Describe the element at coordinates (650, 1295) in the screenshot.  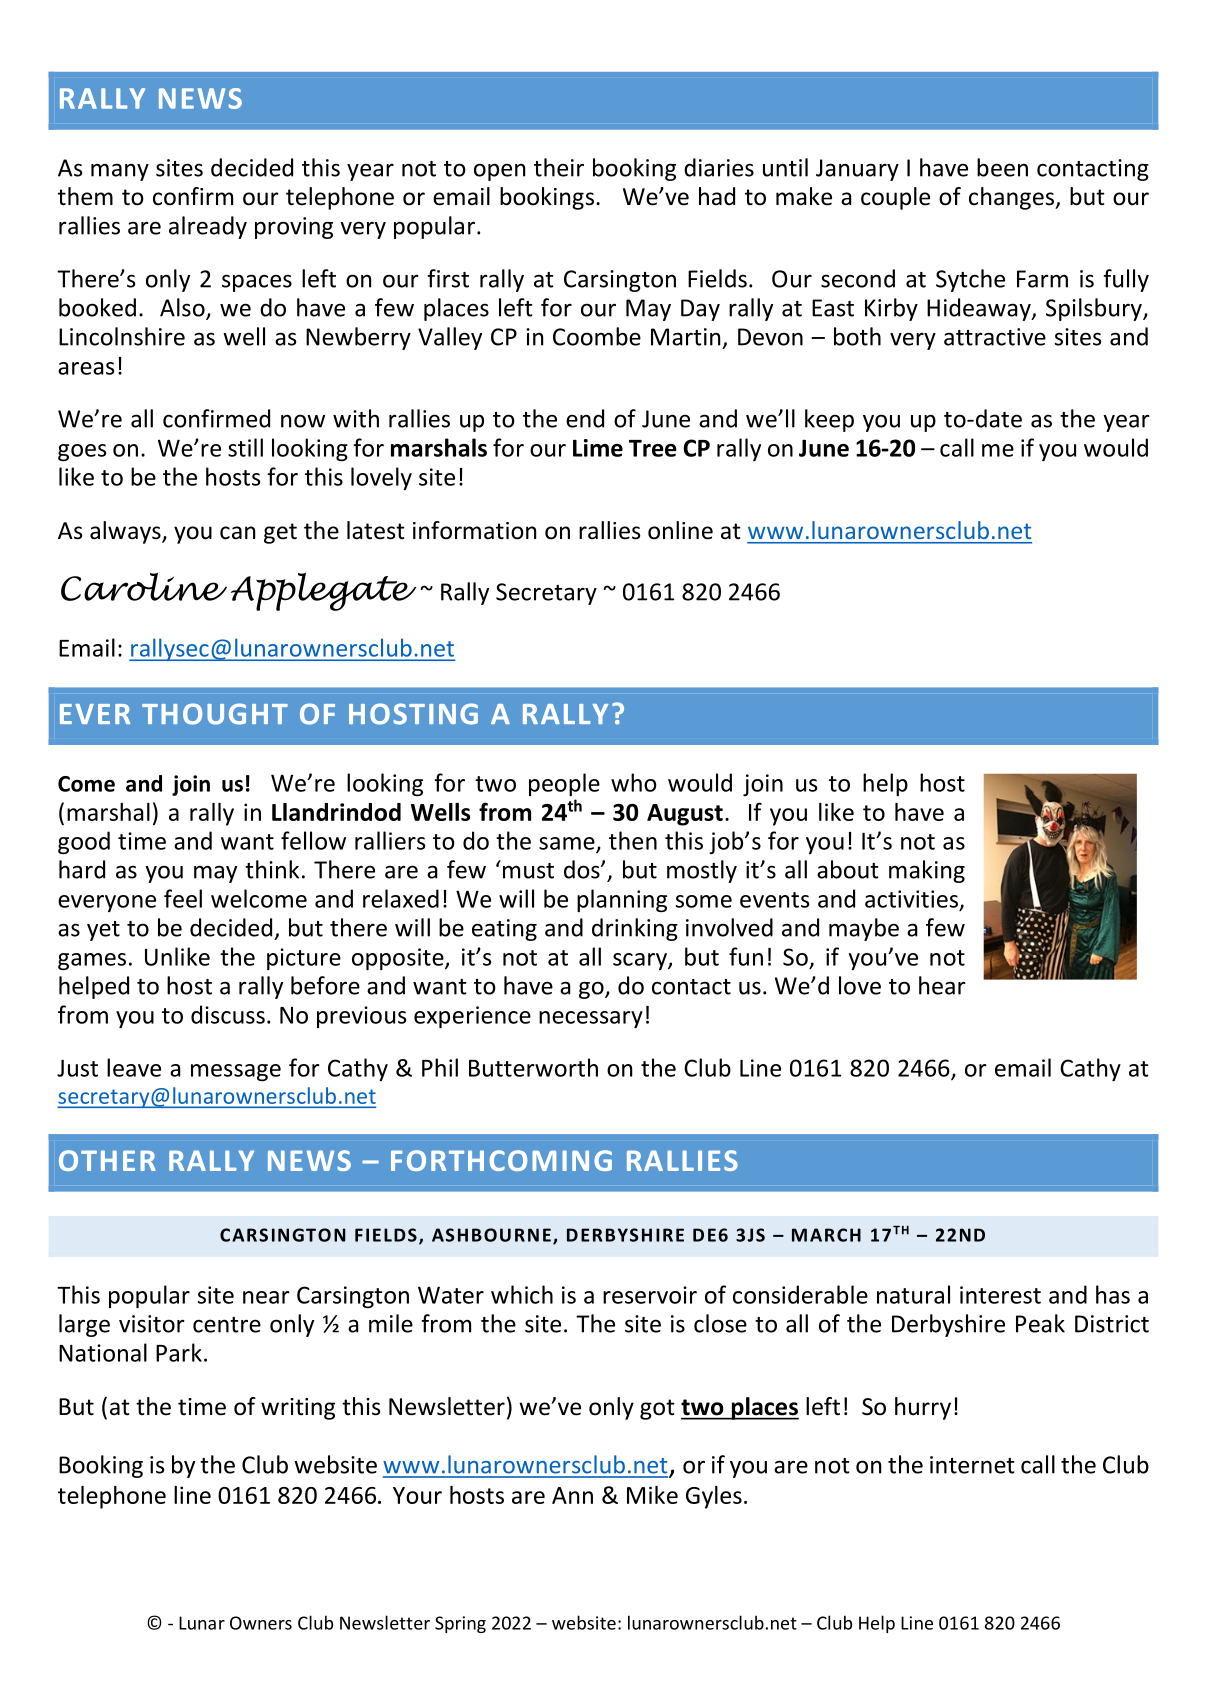
I see `reservoir` at that location.
